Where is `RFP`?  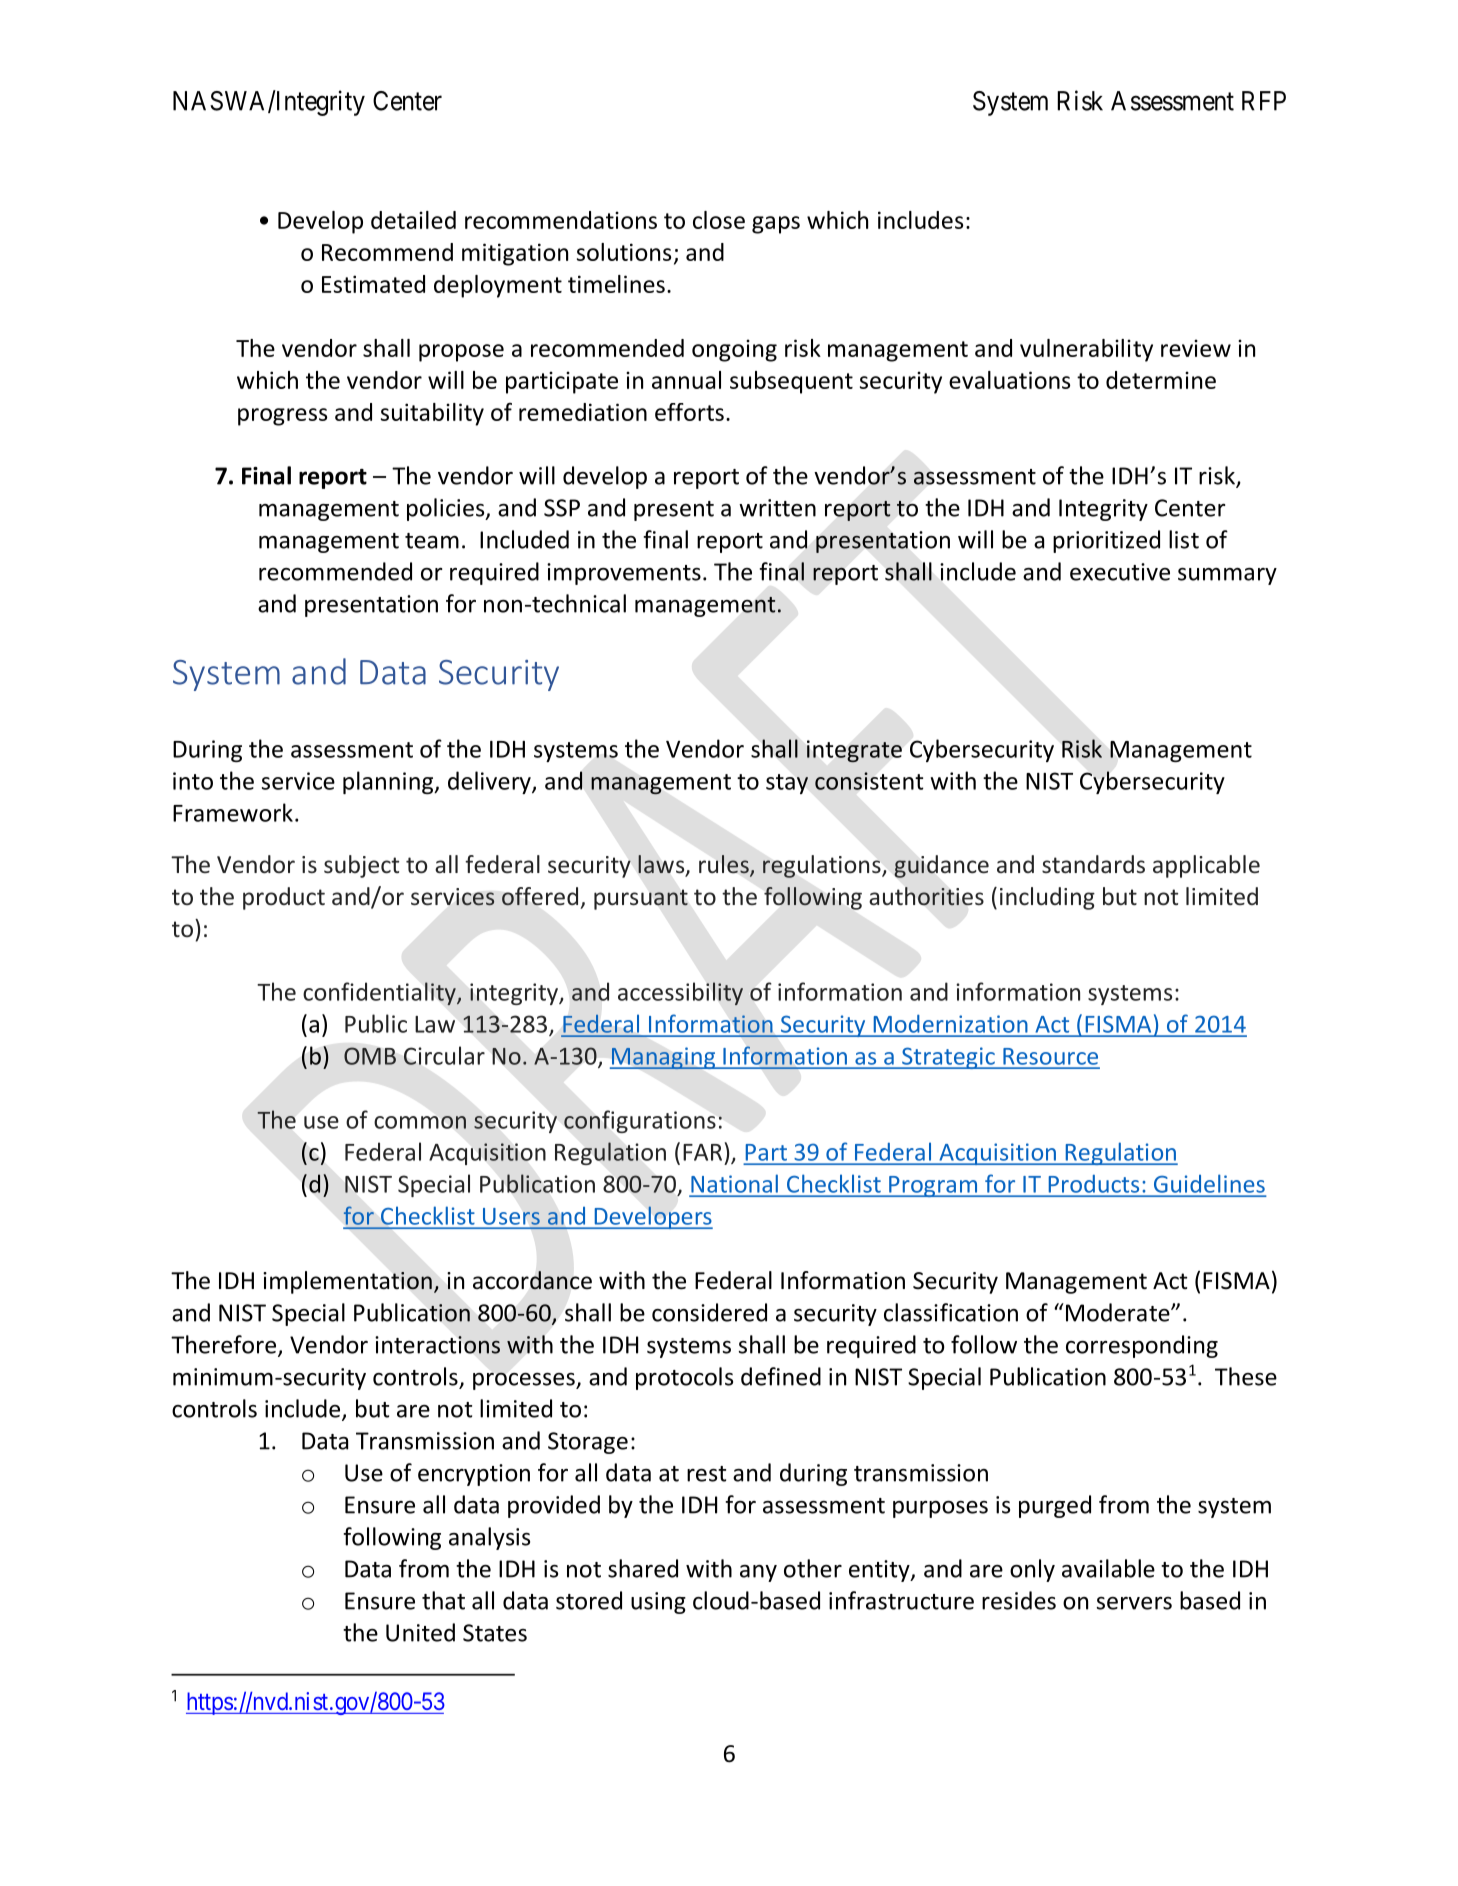
RFP is located at coordinates (1264, 101).
